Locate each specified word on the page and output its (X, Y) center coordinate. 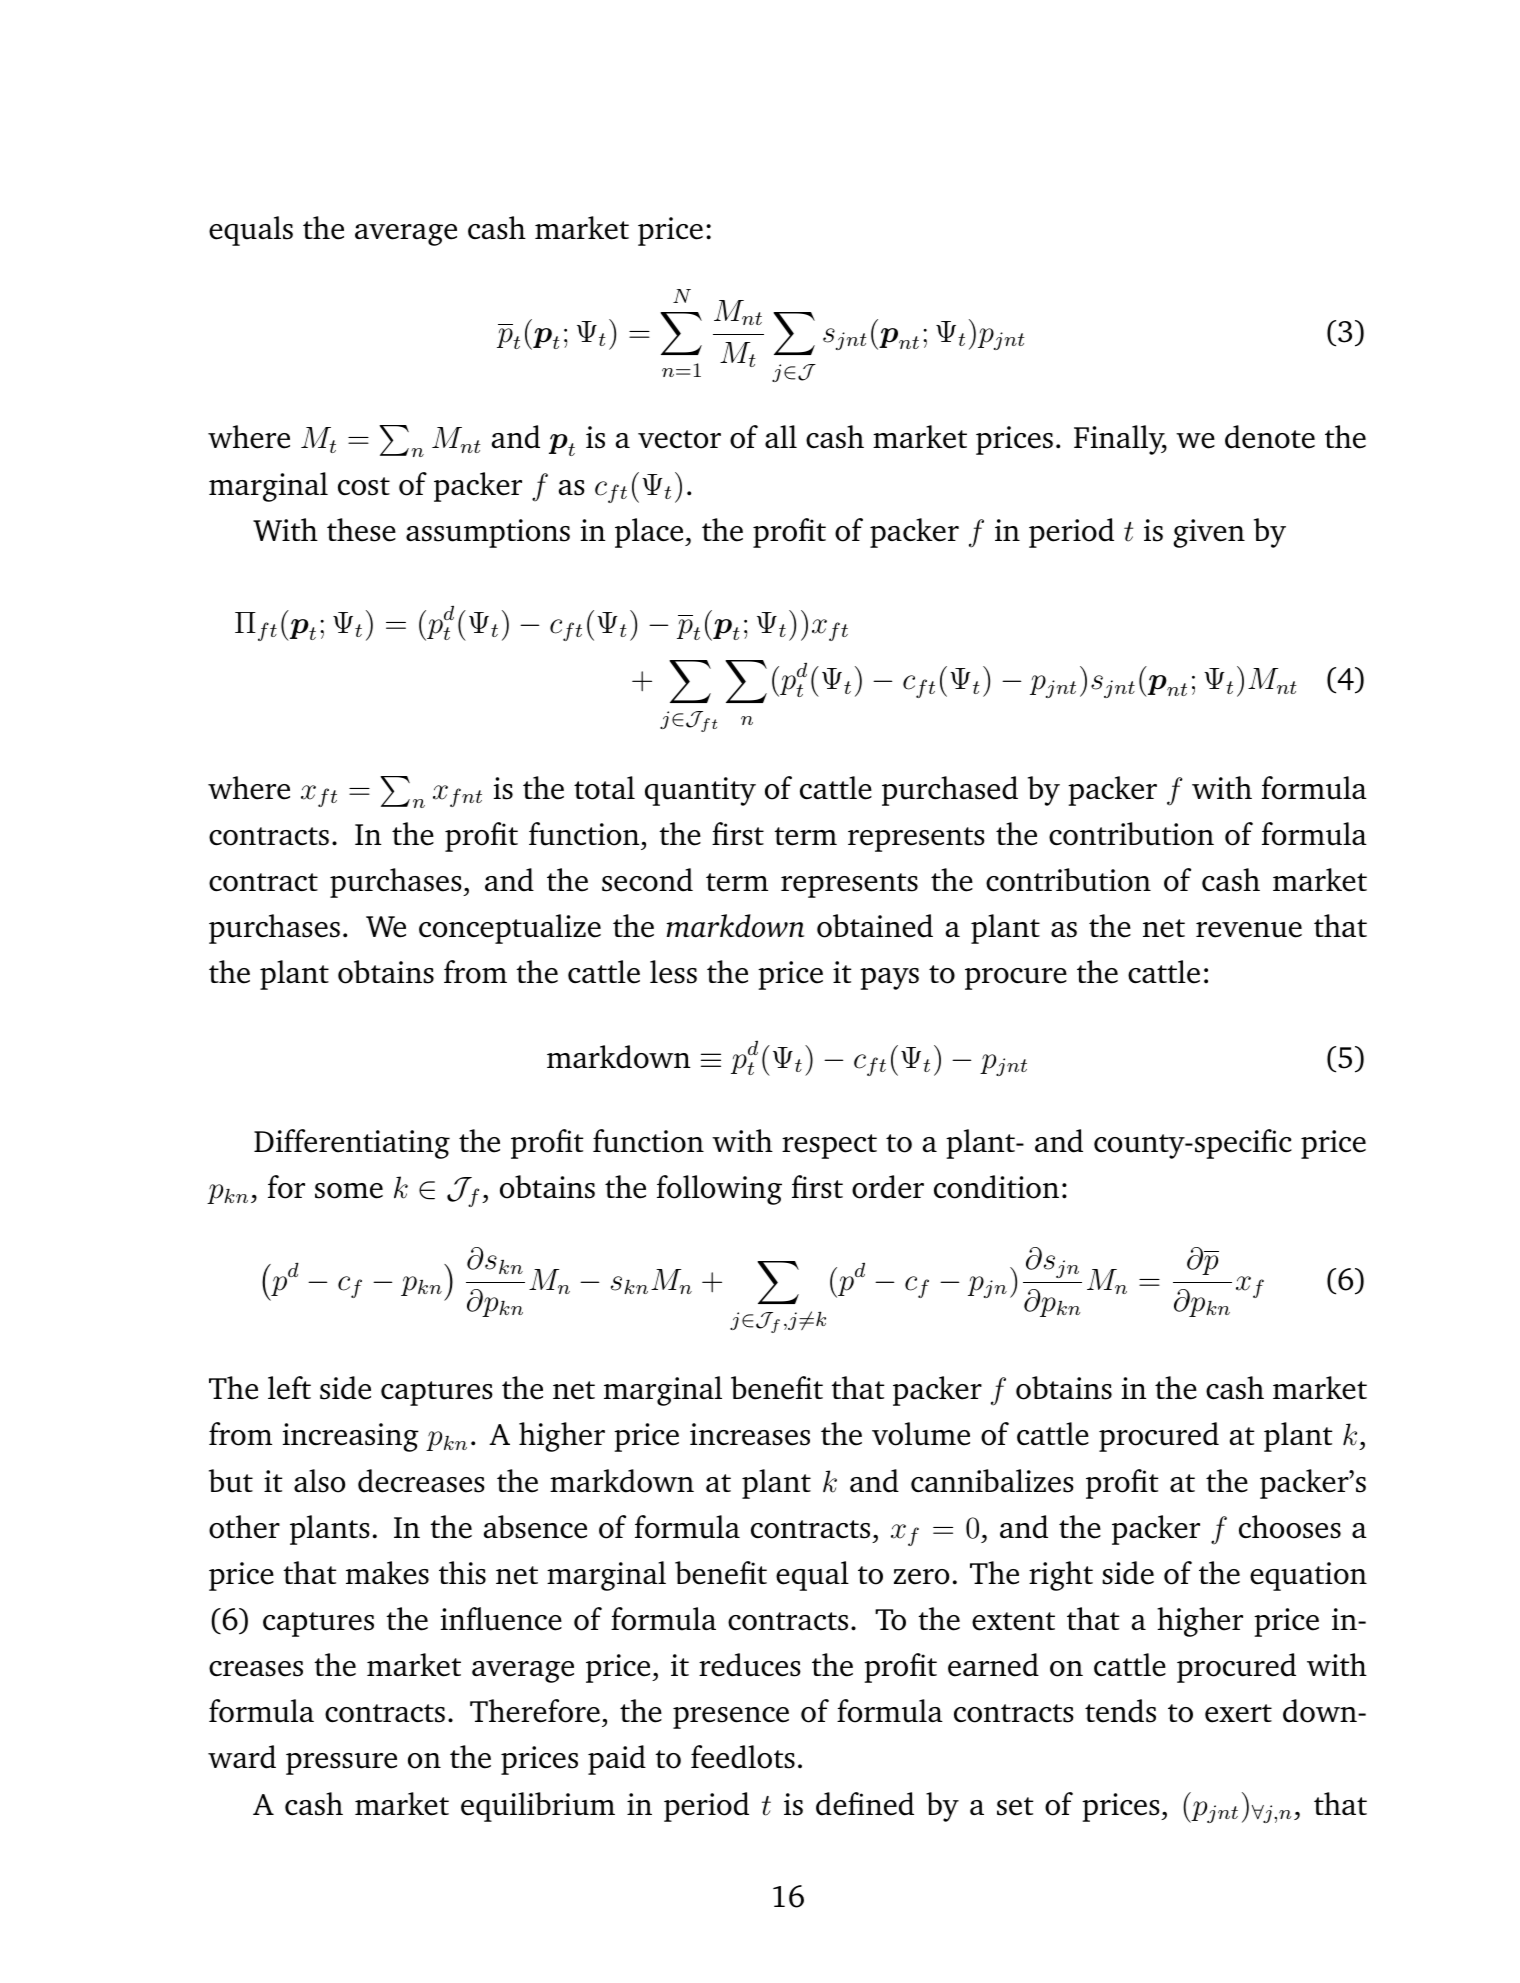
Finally (1120, 440)
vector (679, 439)
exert (1238, 1713)
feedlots (743, 1757)
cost (364, 486)
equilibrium (538, 1807)
